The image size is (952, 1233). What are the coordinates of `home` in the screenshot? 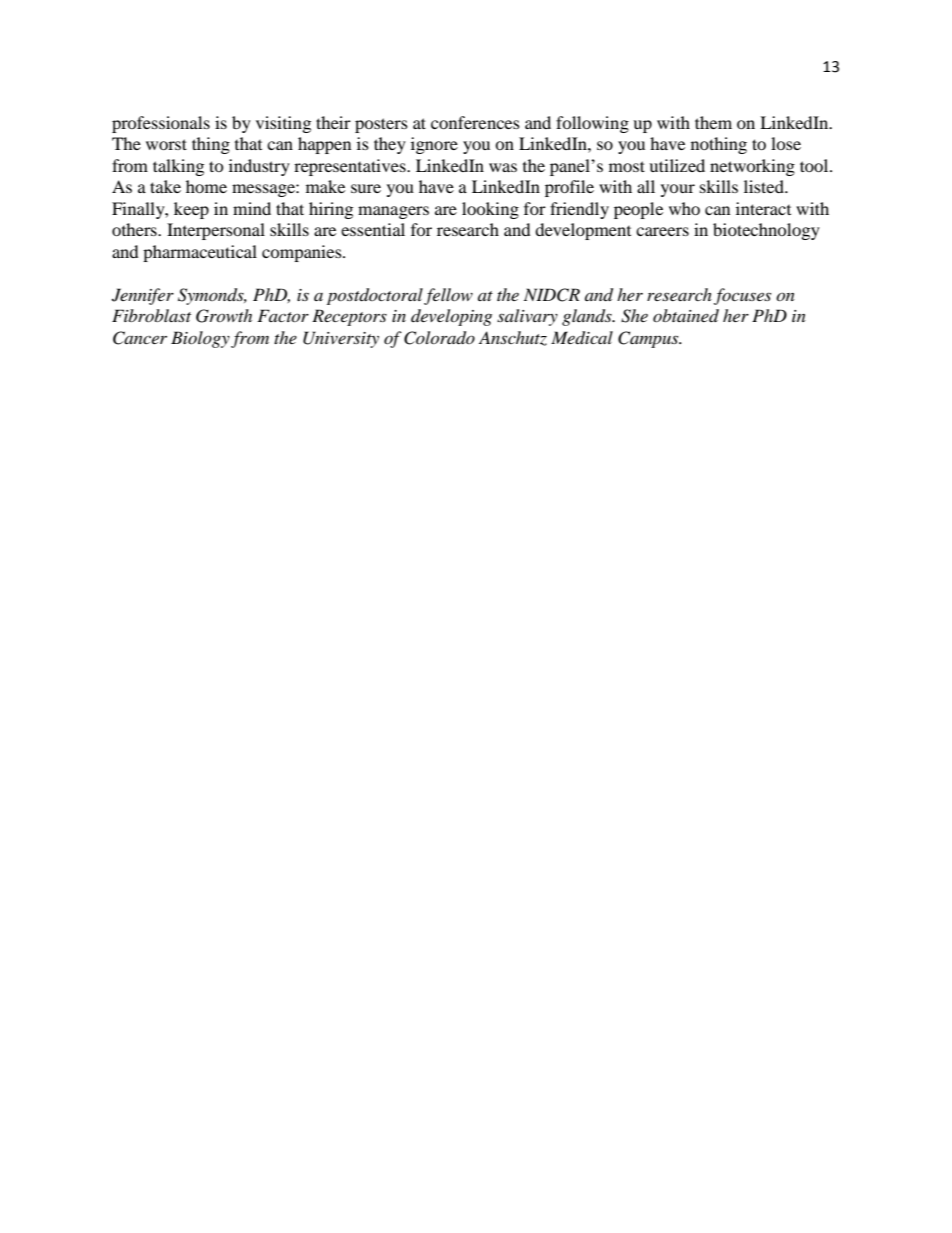 It's located at (206, 186).
